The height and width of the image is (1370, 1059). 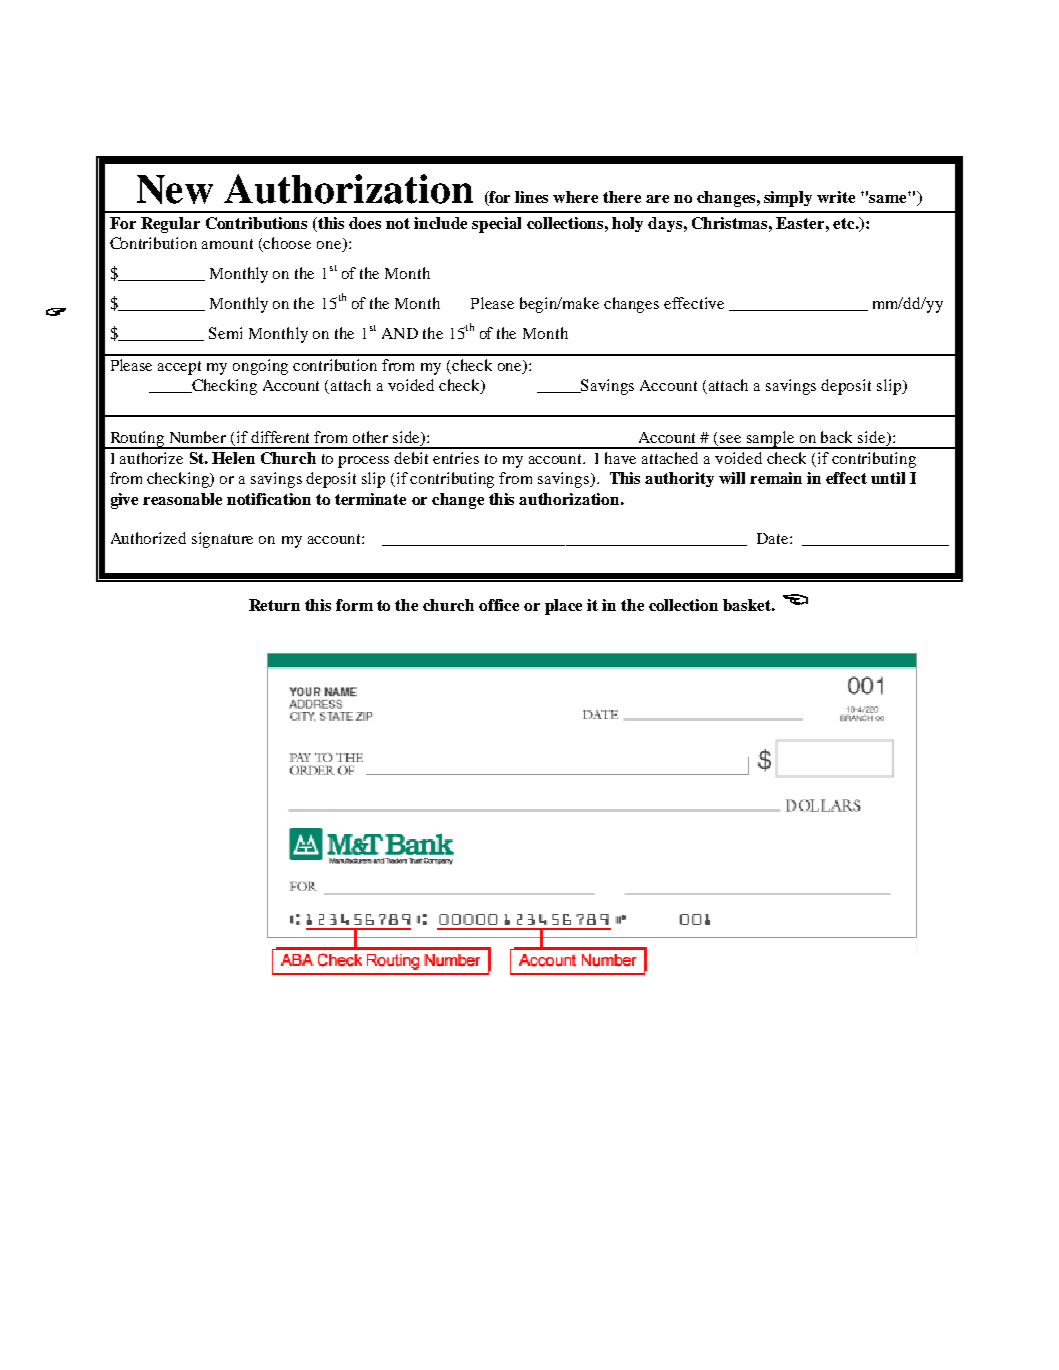 I want to click on New, so click(x=175, y=189).
